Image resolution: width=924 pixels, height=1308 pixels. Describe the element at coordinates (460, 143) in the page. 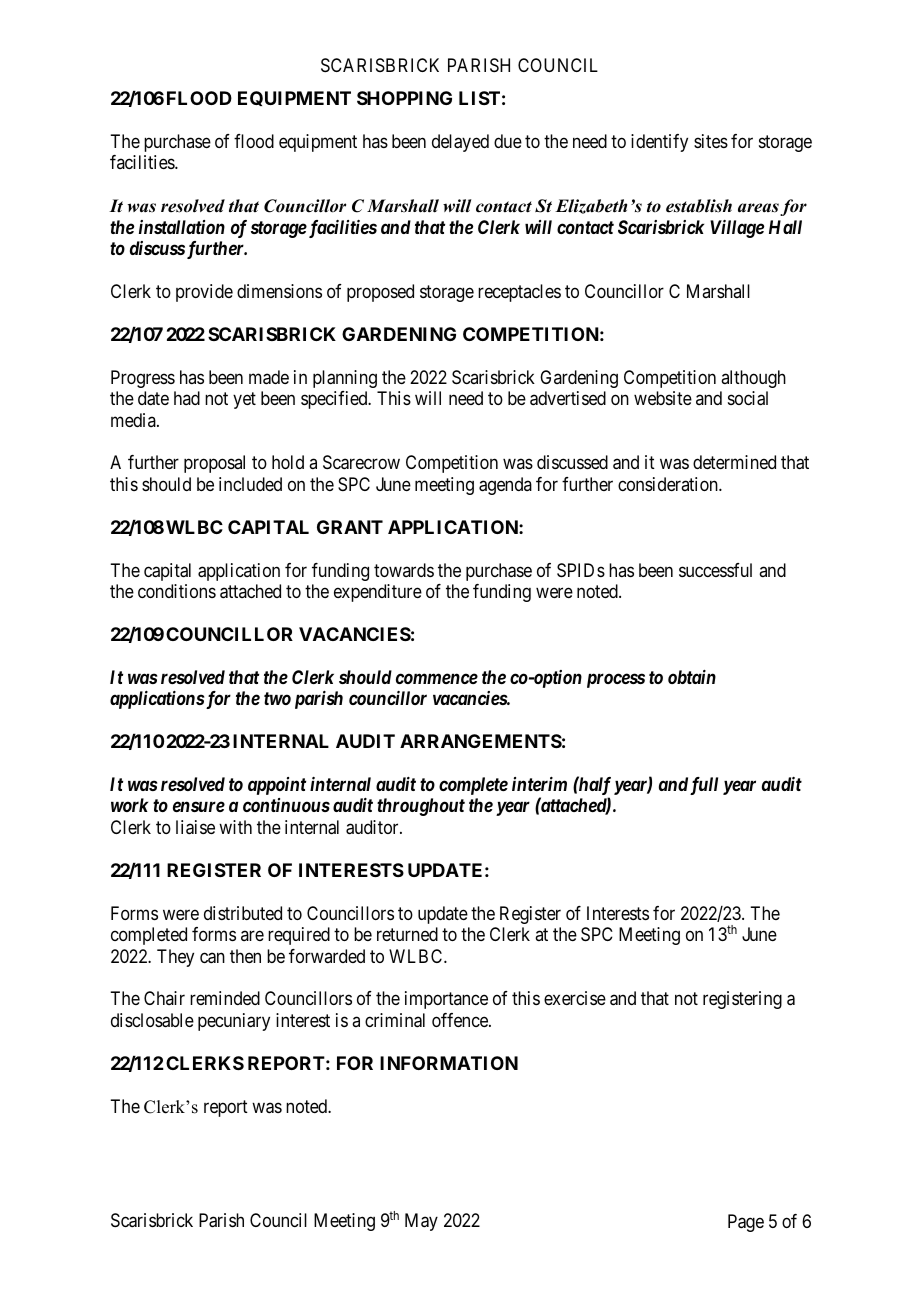

I see `delayed` at that location.
